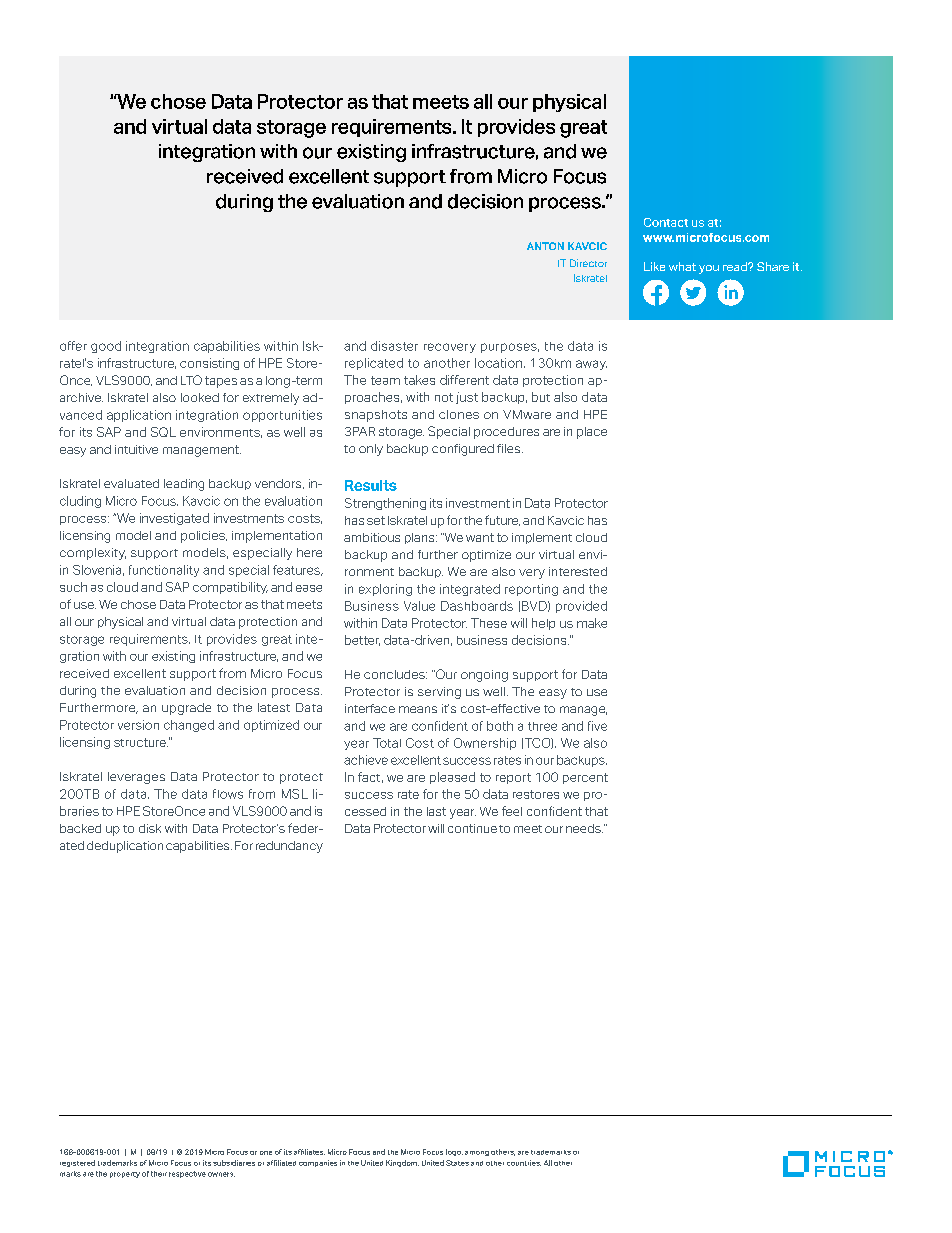 This screenshot has width=952, height=1233. Describe the element at coordinates (418, 709) in the screenshot. I see `means` at that location.
